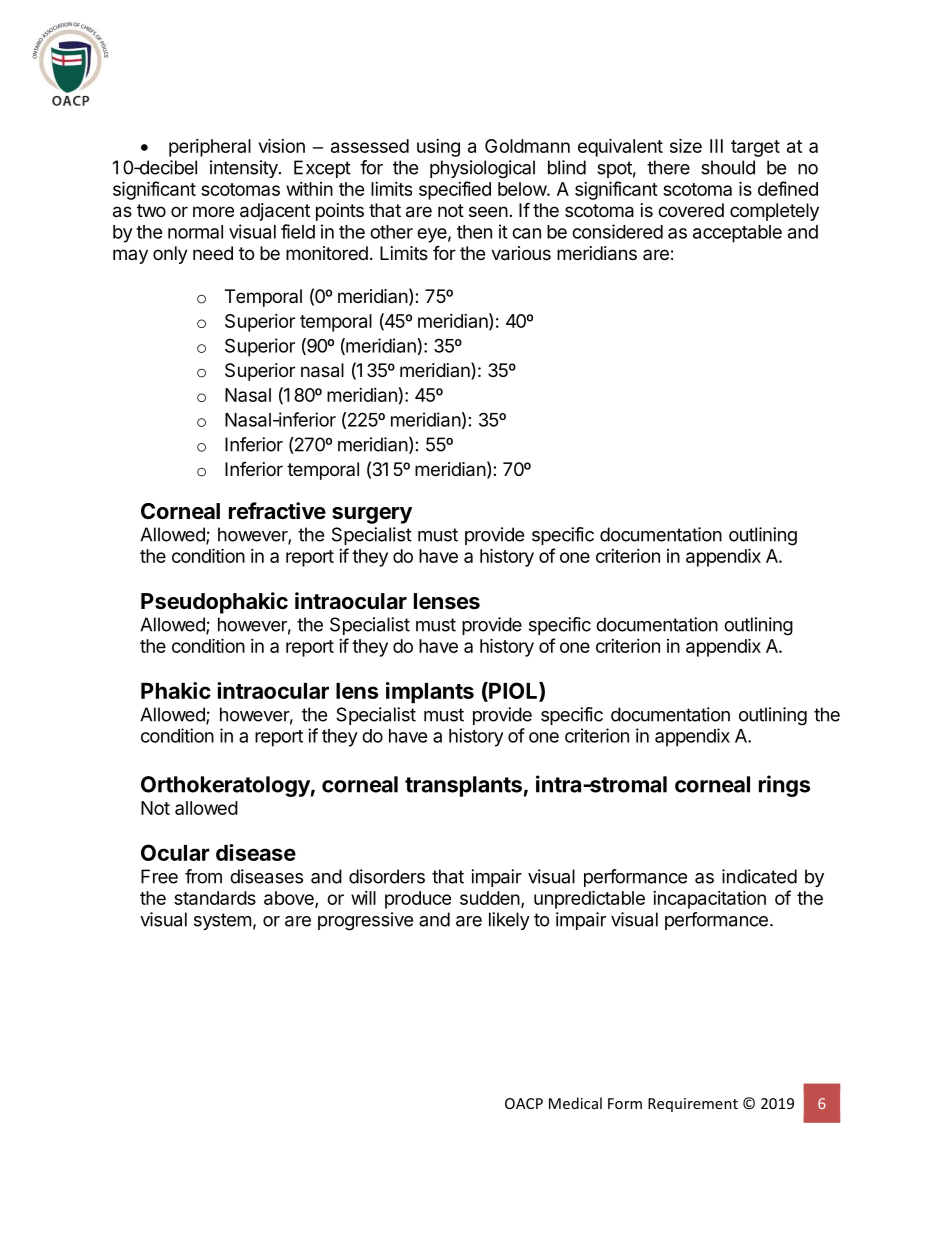 This page has width=952, height=1233. Describe the element at coordinates (430, 693) in the page. I see `implants` at that location.
